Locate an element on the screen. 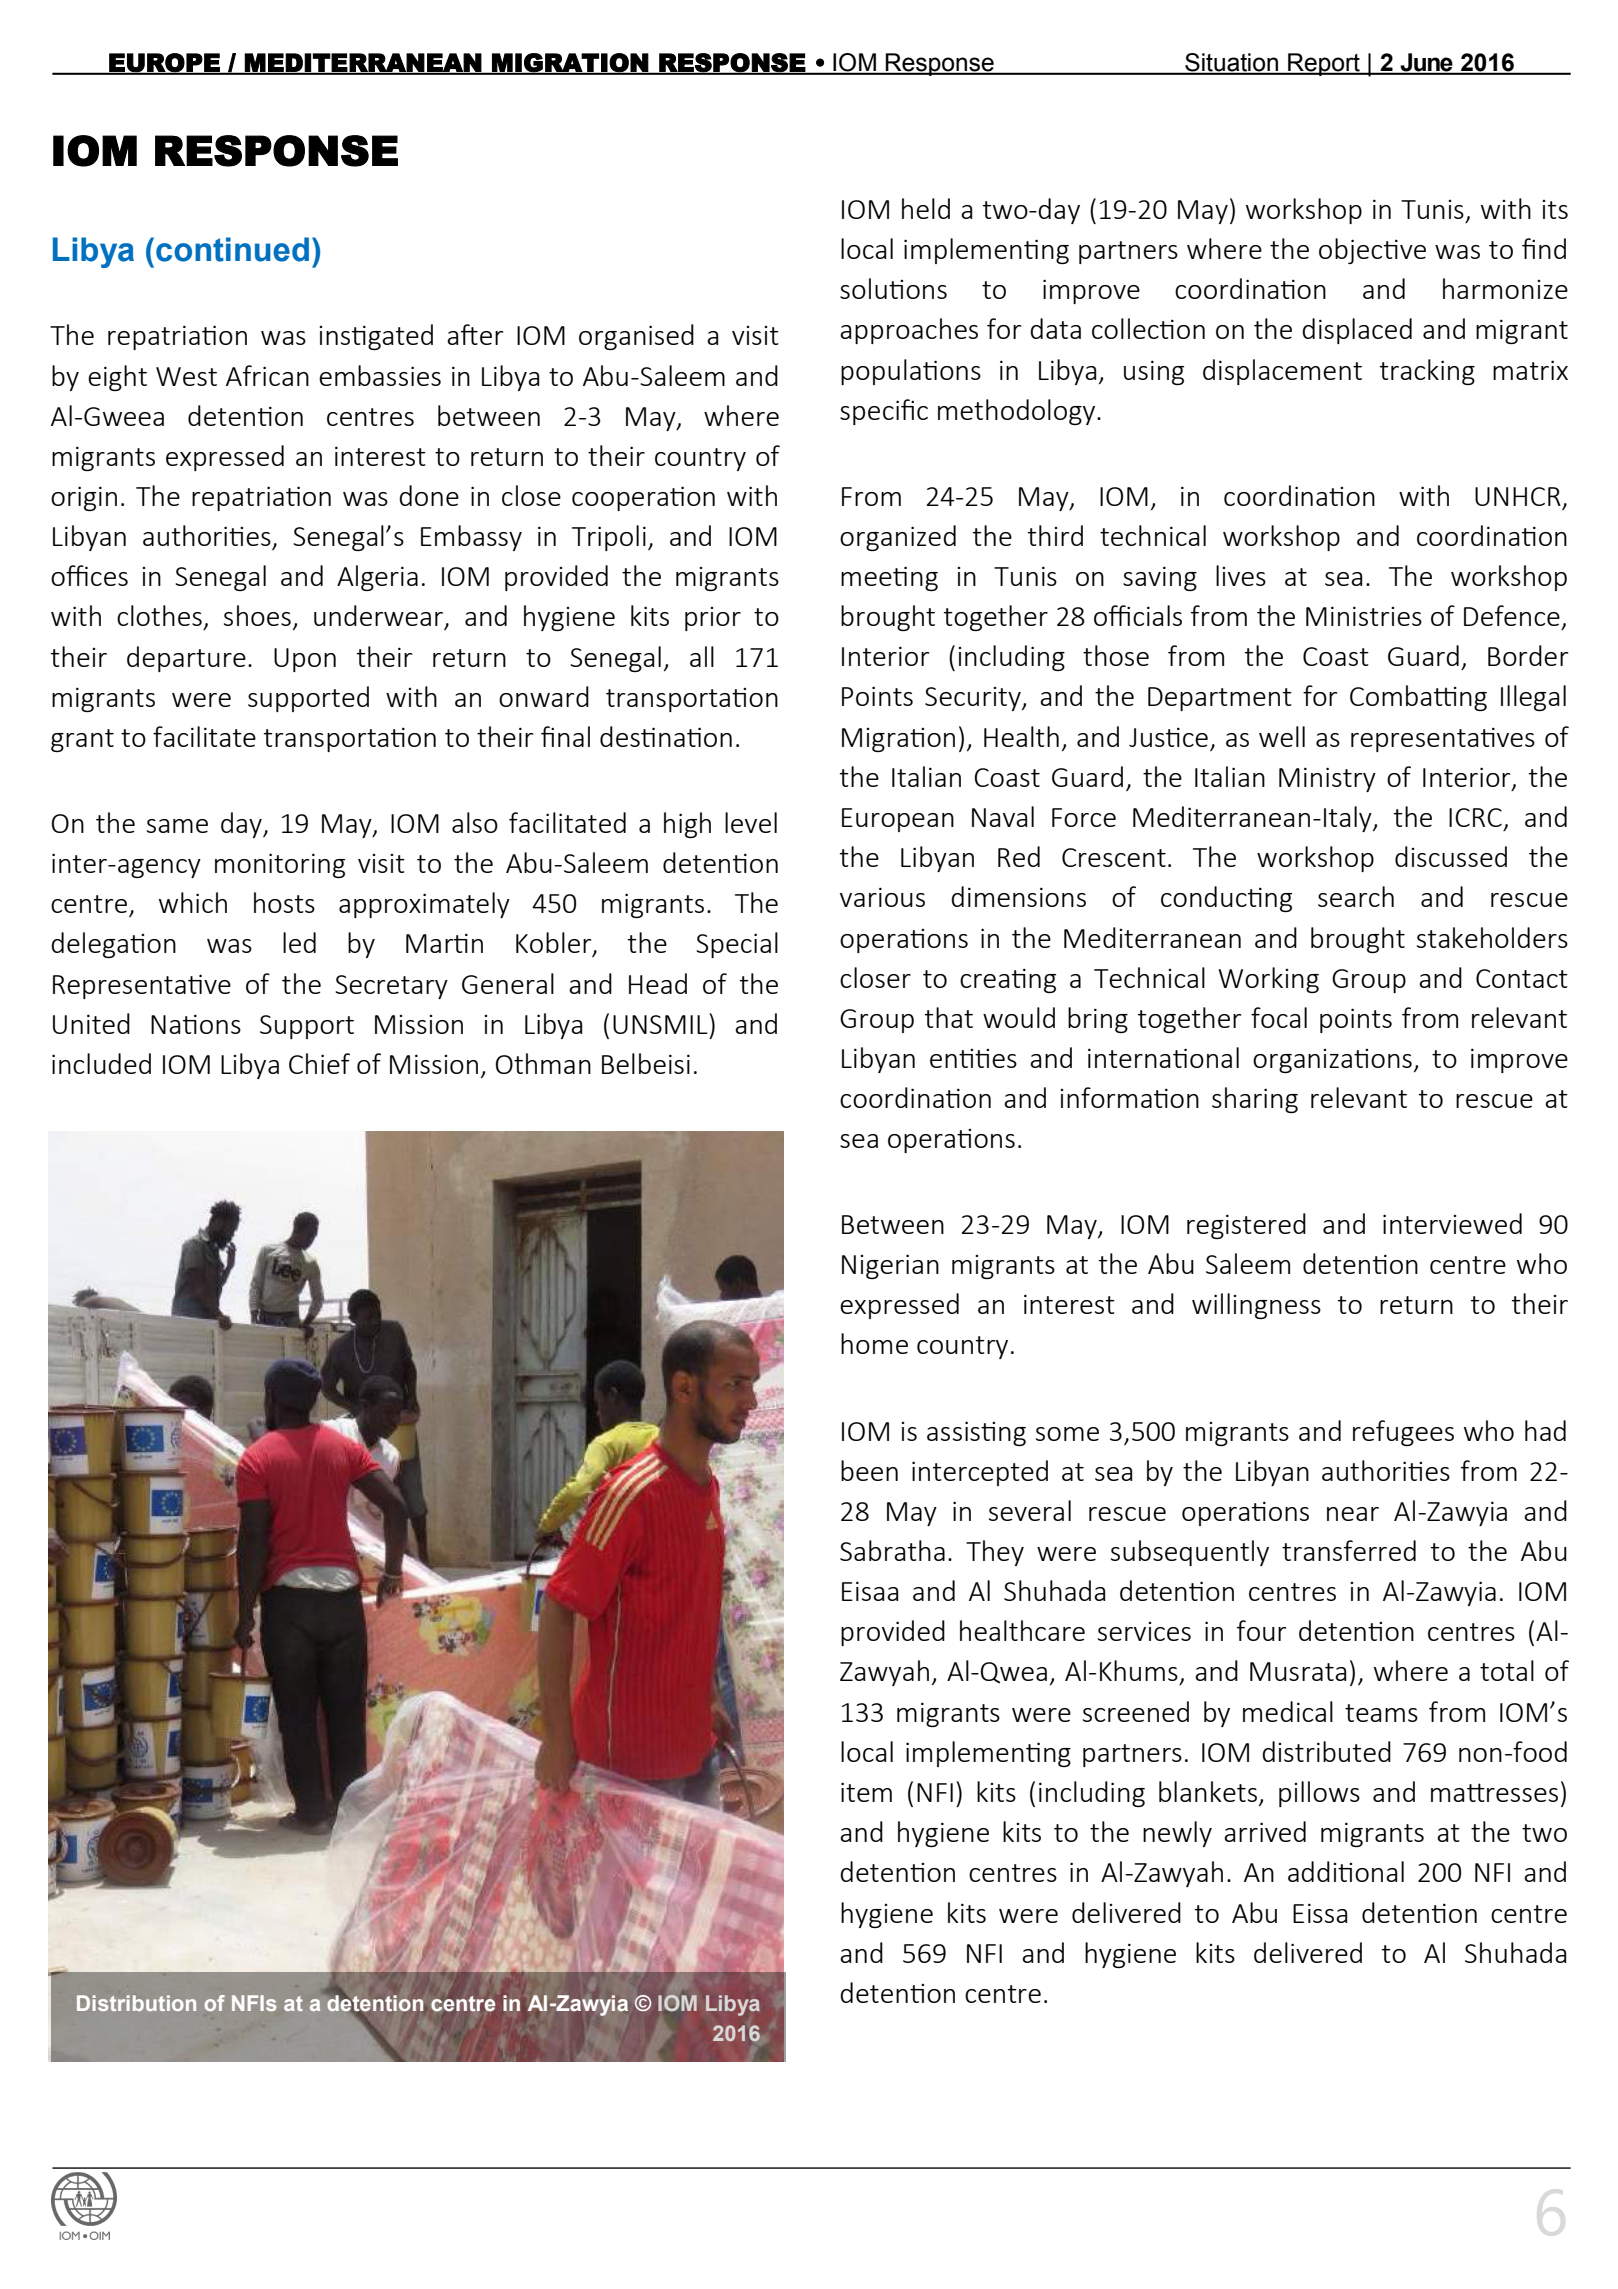 This screenshot has height=2289, width=1618. that is located at coordinates (949, 1017).
